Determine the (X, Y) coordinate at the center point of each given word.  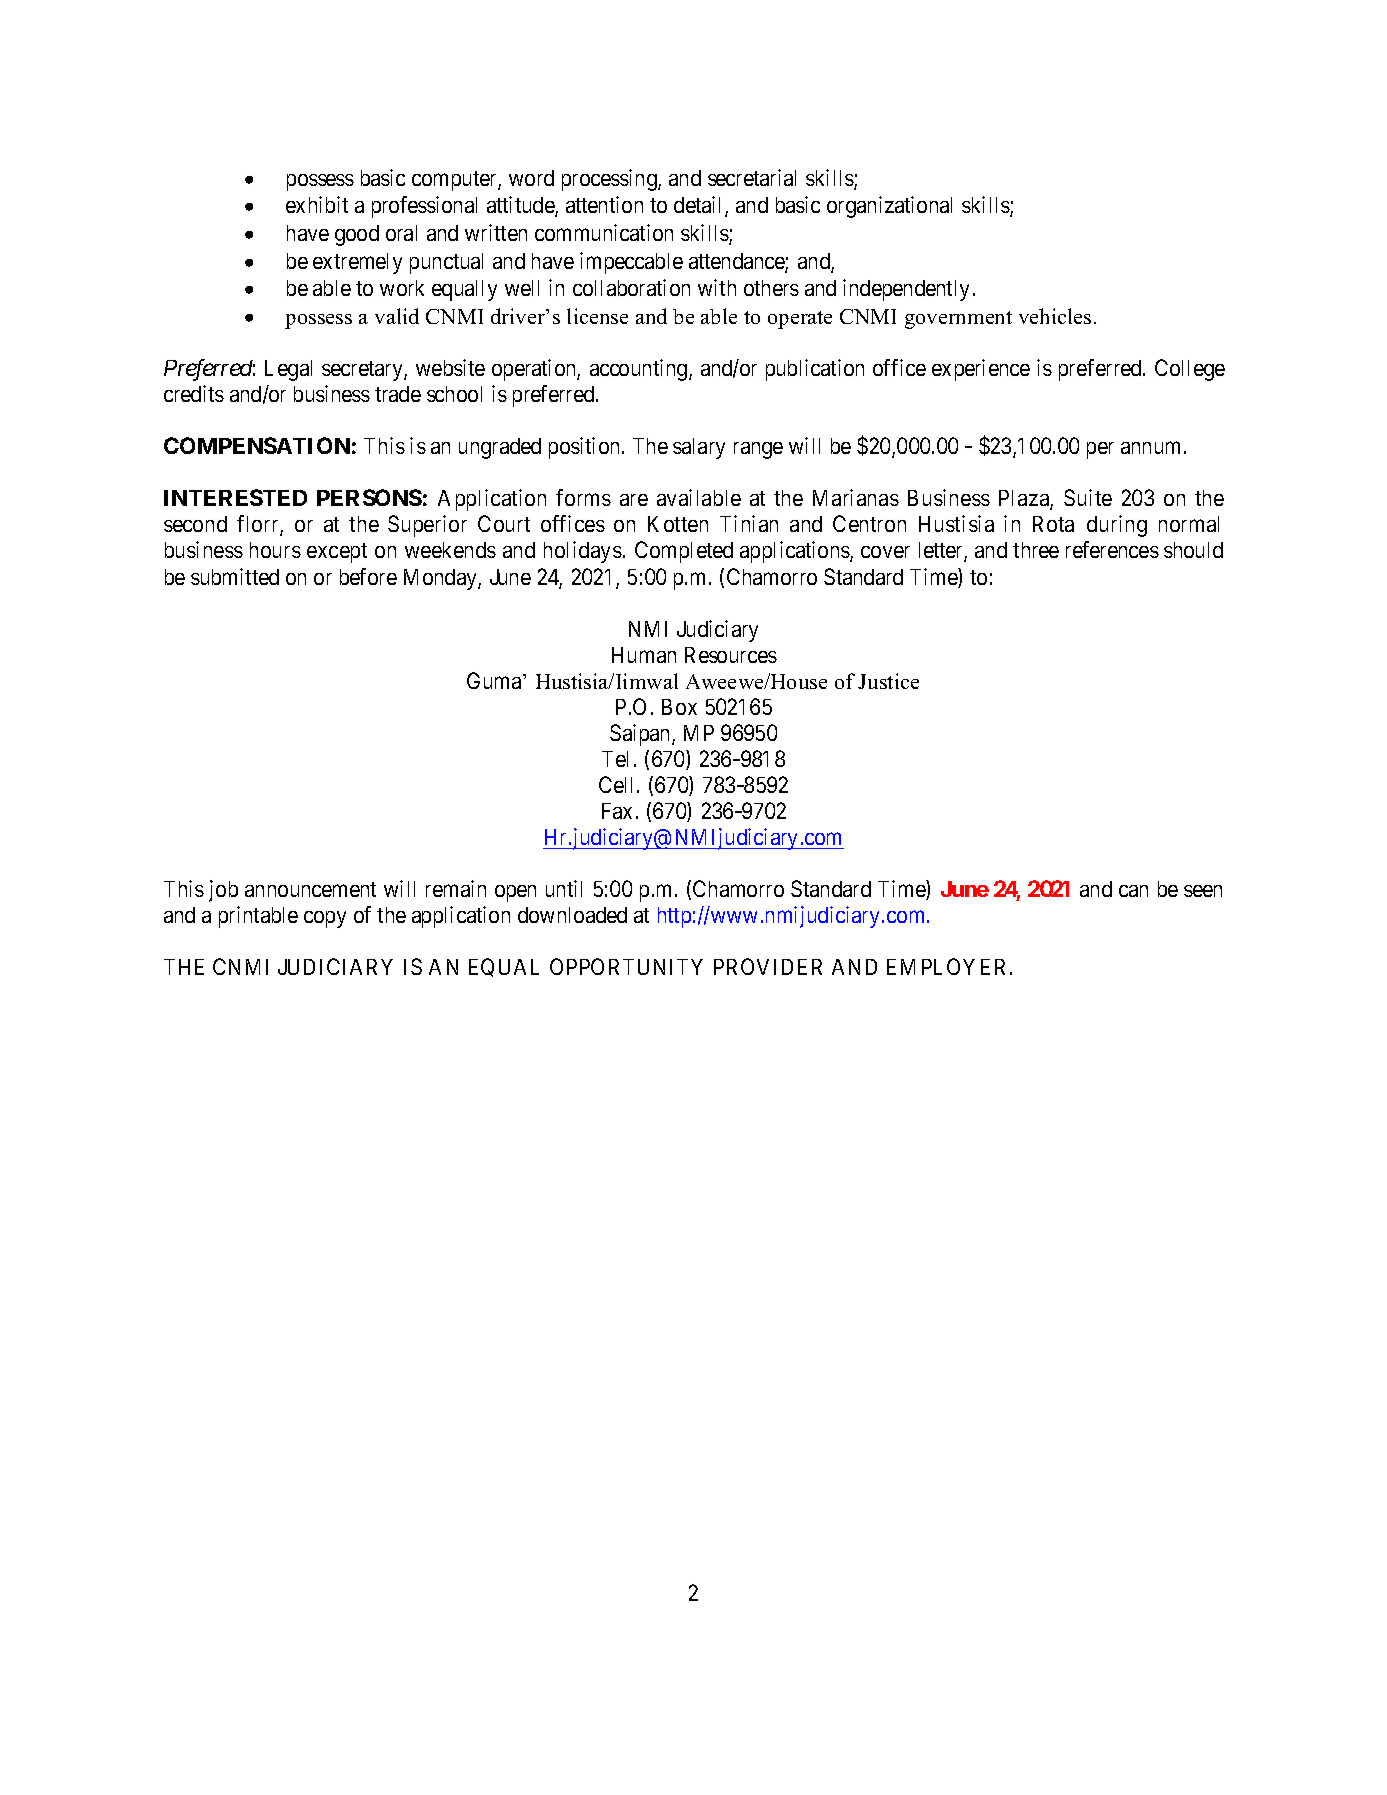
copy (325, 919)
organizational (889, 207)
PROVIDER (768, 966)
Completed (684, 552)
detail (700, 206)
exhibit (317, 204)
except (337, 553)
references (1112, 549)
